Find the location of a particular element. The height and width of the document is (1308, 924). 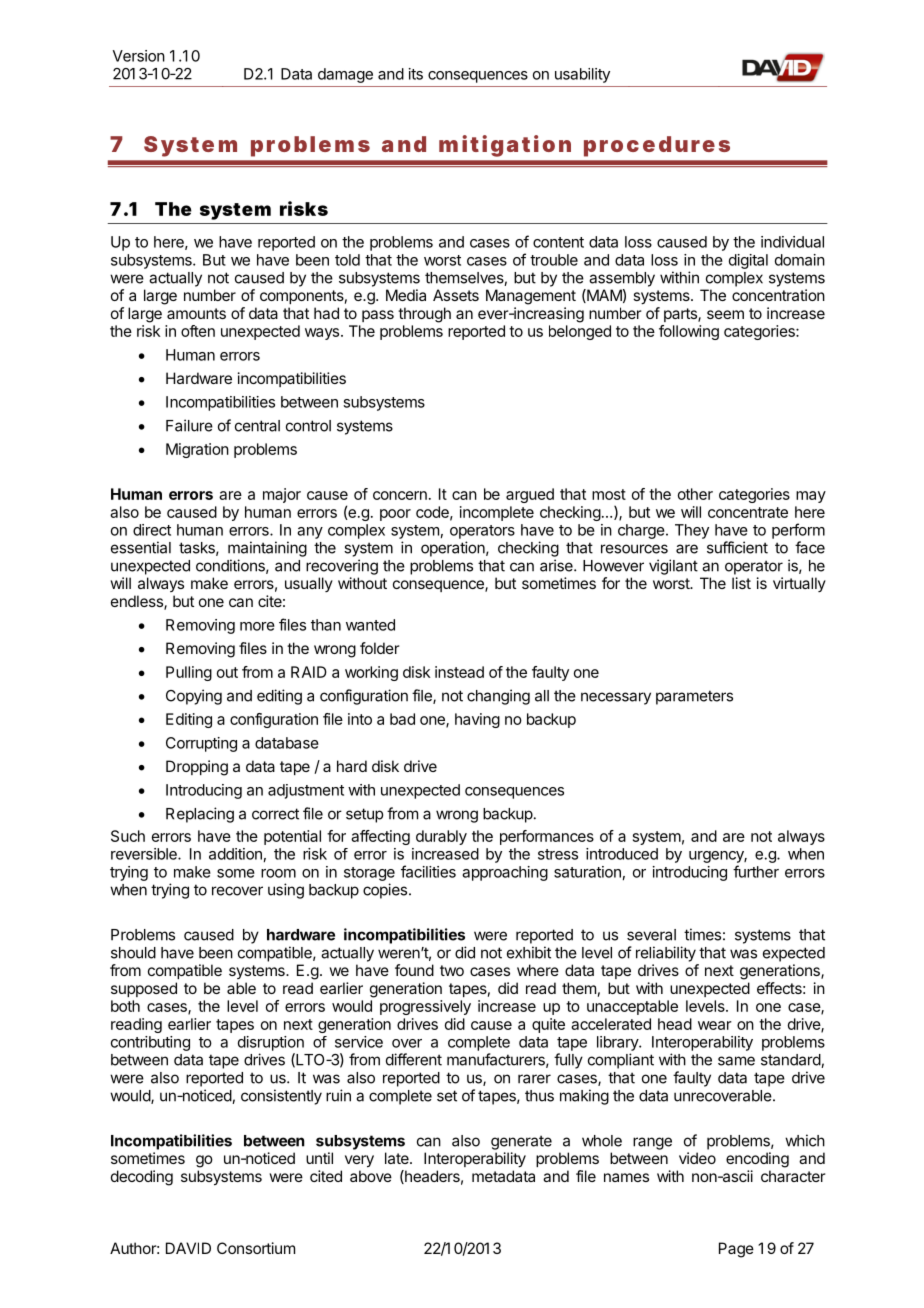

Migration is located at coordinates (197, 450).
